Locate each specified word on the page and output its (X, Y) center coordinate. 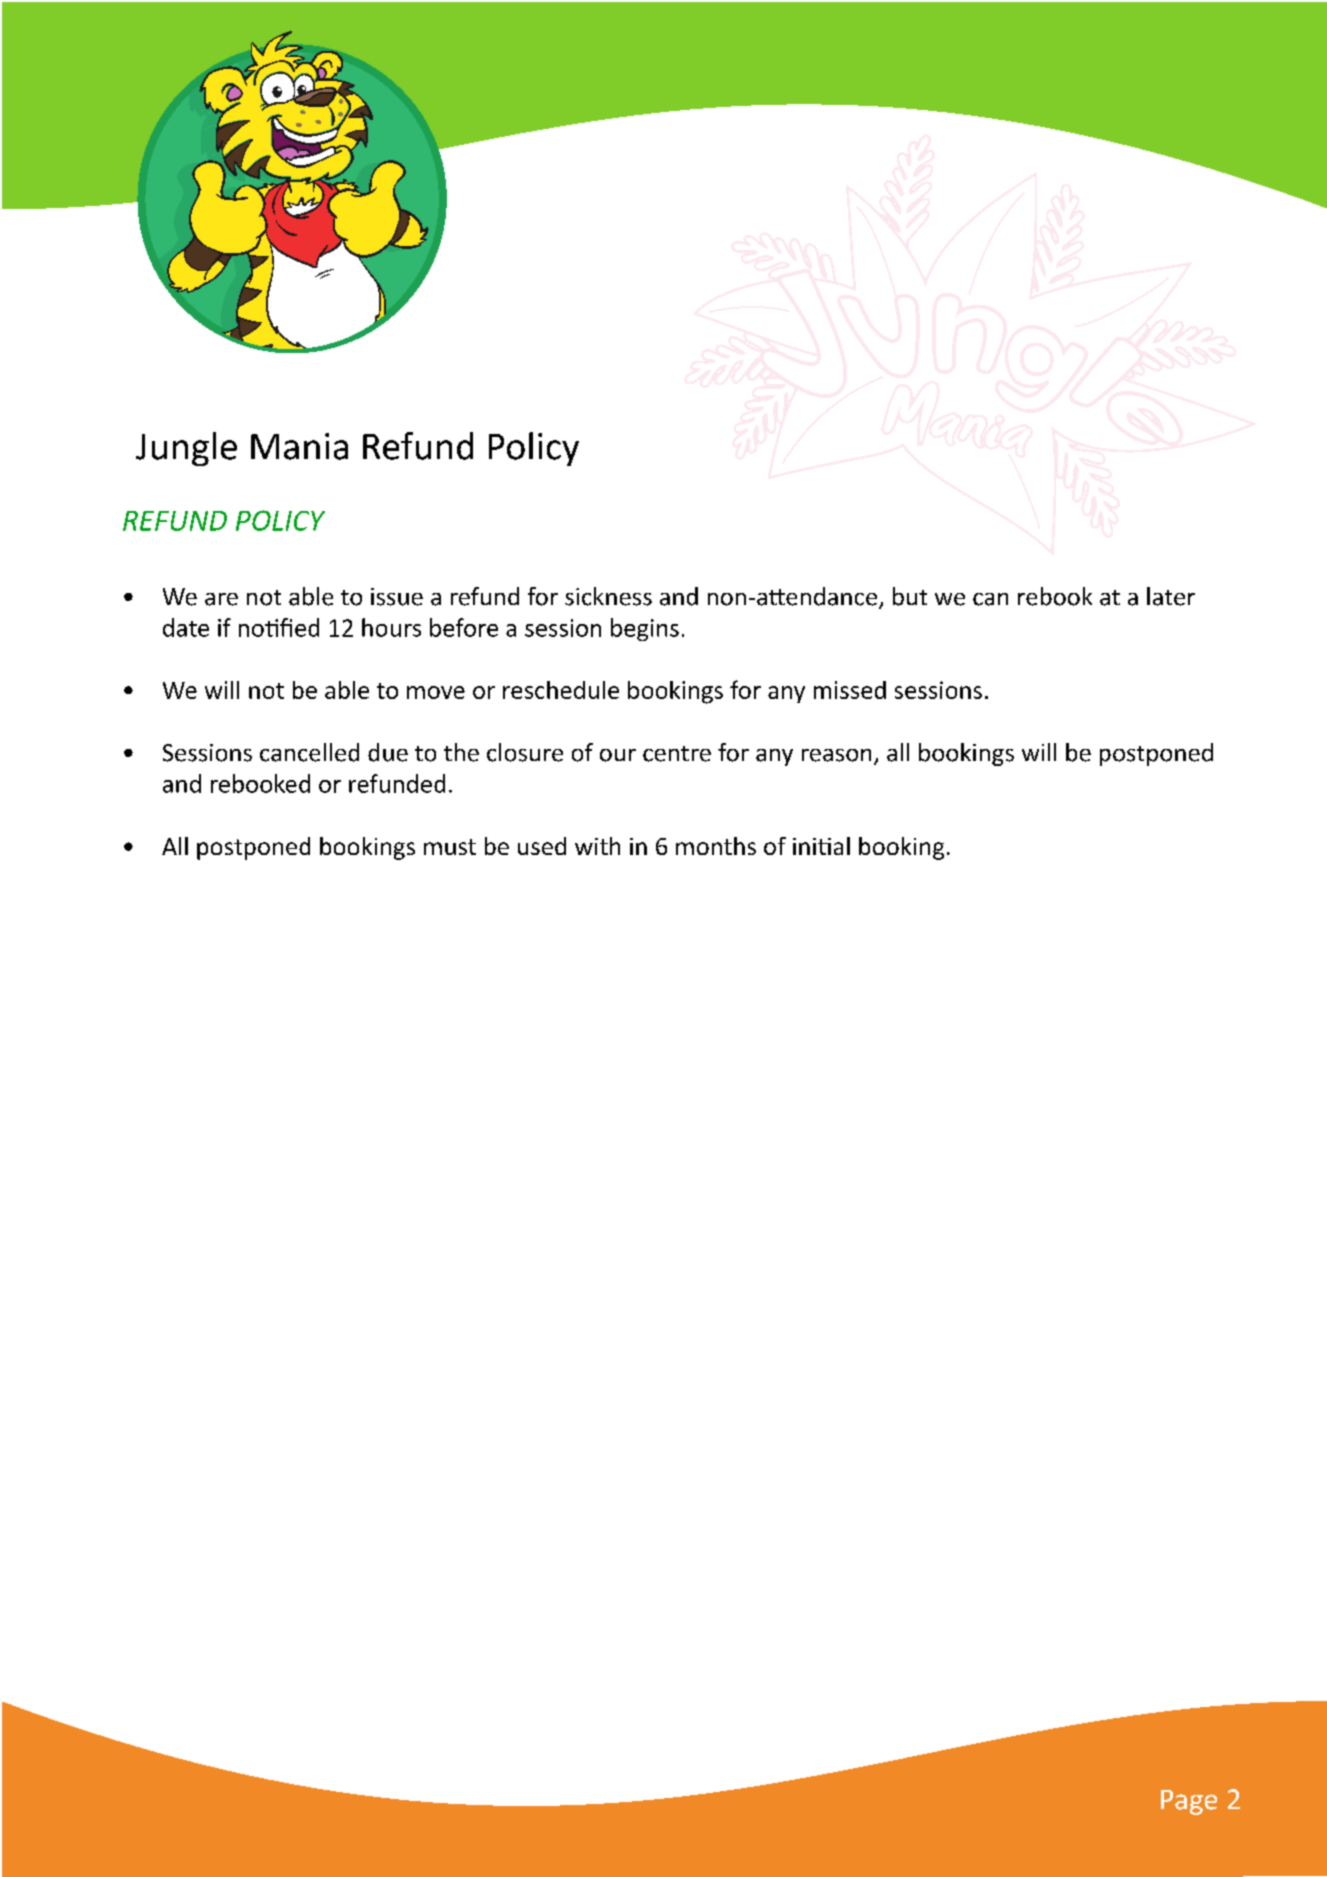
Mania (299, 446)
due (388, 752)
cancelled (309, 752)
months (716, 846)
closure (525, 752)
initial (821, 846)
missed (850, 690)
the (461, 752)
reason (836, 755)
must (450, 847)
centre (677, 754)
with (597, 846)
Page (1189, 1802)
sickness (608, 596)
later (1171, 596)
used (542, 846)
